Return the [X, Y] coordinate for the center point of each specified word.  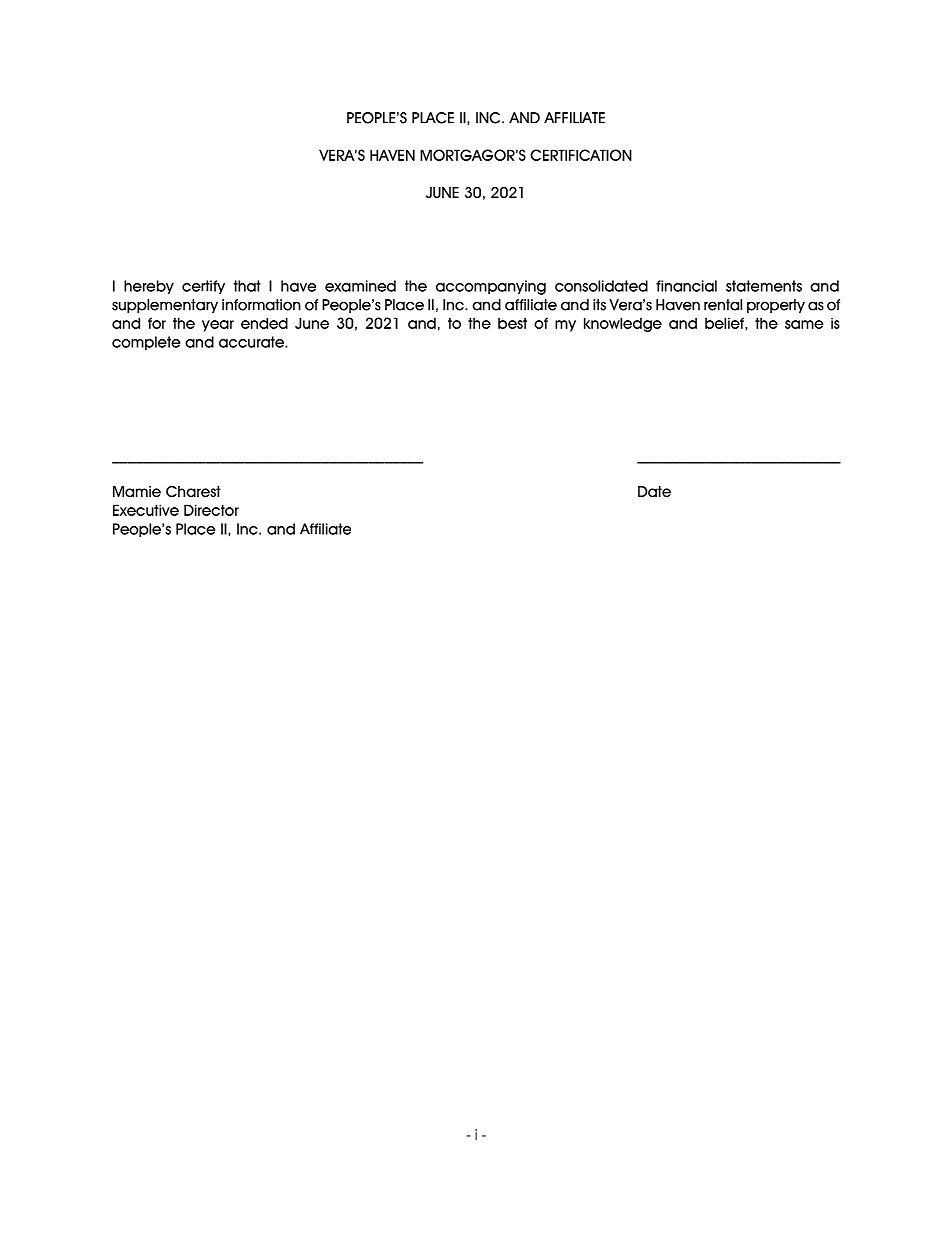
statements [764, 286]
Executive [146, 510]
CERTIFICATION [581, 155]
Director [211, 510]
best [512, 323]
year [218, 326]
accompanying [491, 287]
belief [725, 323]
